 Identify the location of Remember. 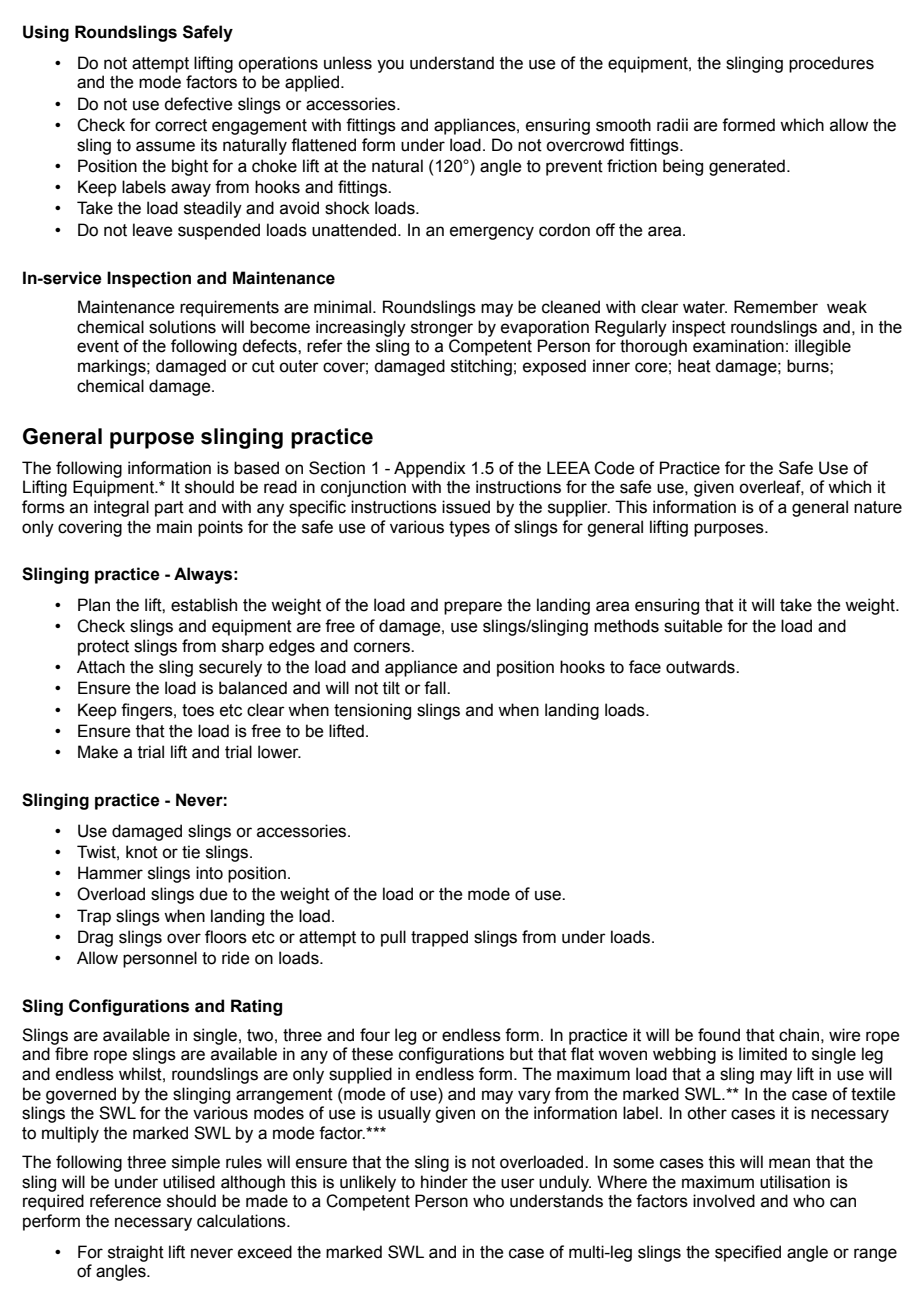
(776, 307).
